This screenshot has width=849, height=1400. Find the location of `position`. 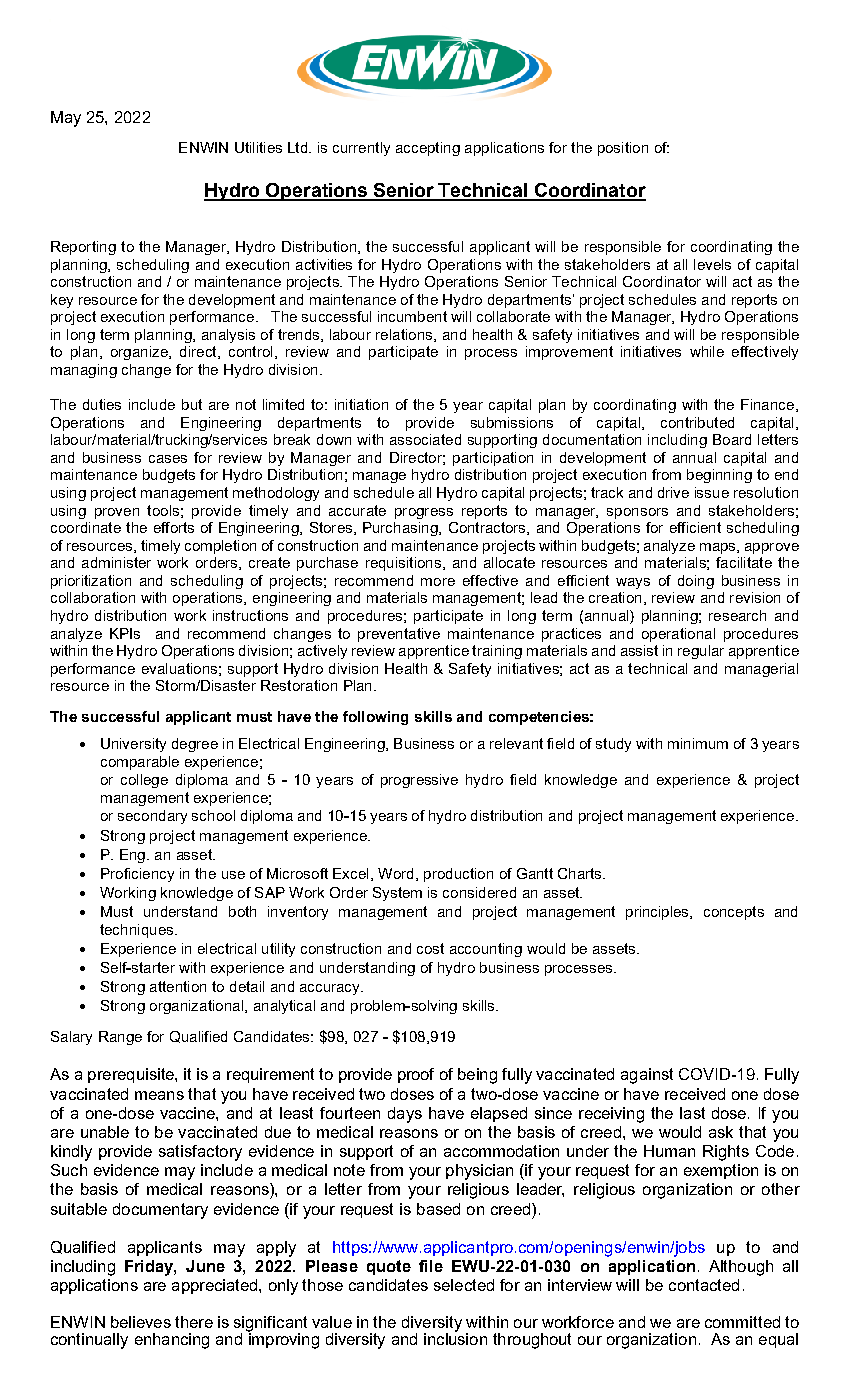

position is located at coordinates (623, 149).
